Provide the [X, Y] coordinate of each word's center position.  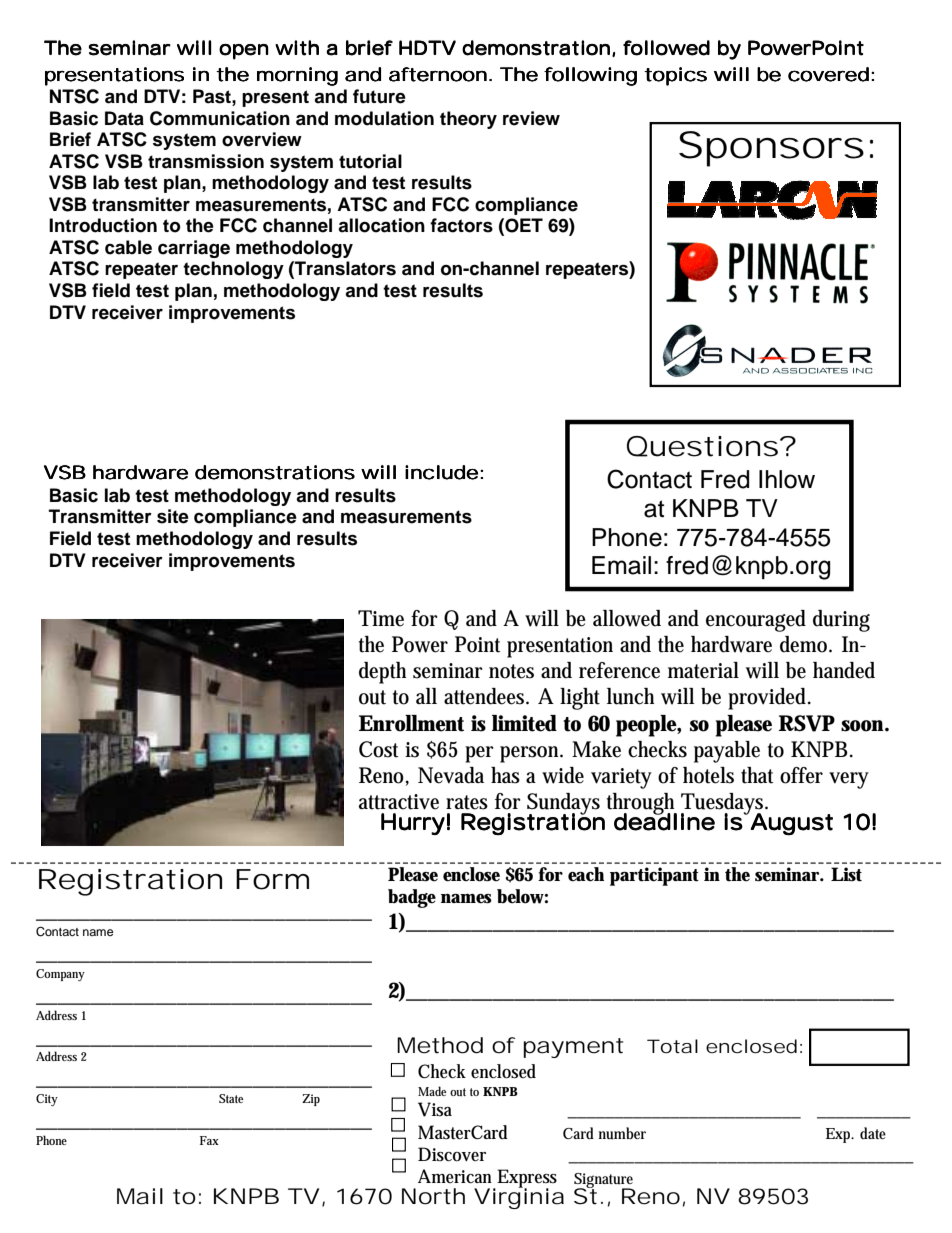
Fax [209, 1140]
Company [60, 975]
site [173, 516]
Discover [452, 1154]
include [441, 472]
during [841, 621]
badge [412, 898]
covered [828, 74]
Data [124, 118]
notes [511, 671]
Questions [702, 446]
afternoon [438, 74]
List [846, 874]
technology [233, 270]
